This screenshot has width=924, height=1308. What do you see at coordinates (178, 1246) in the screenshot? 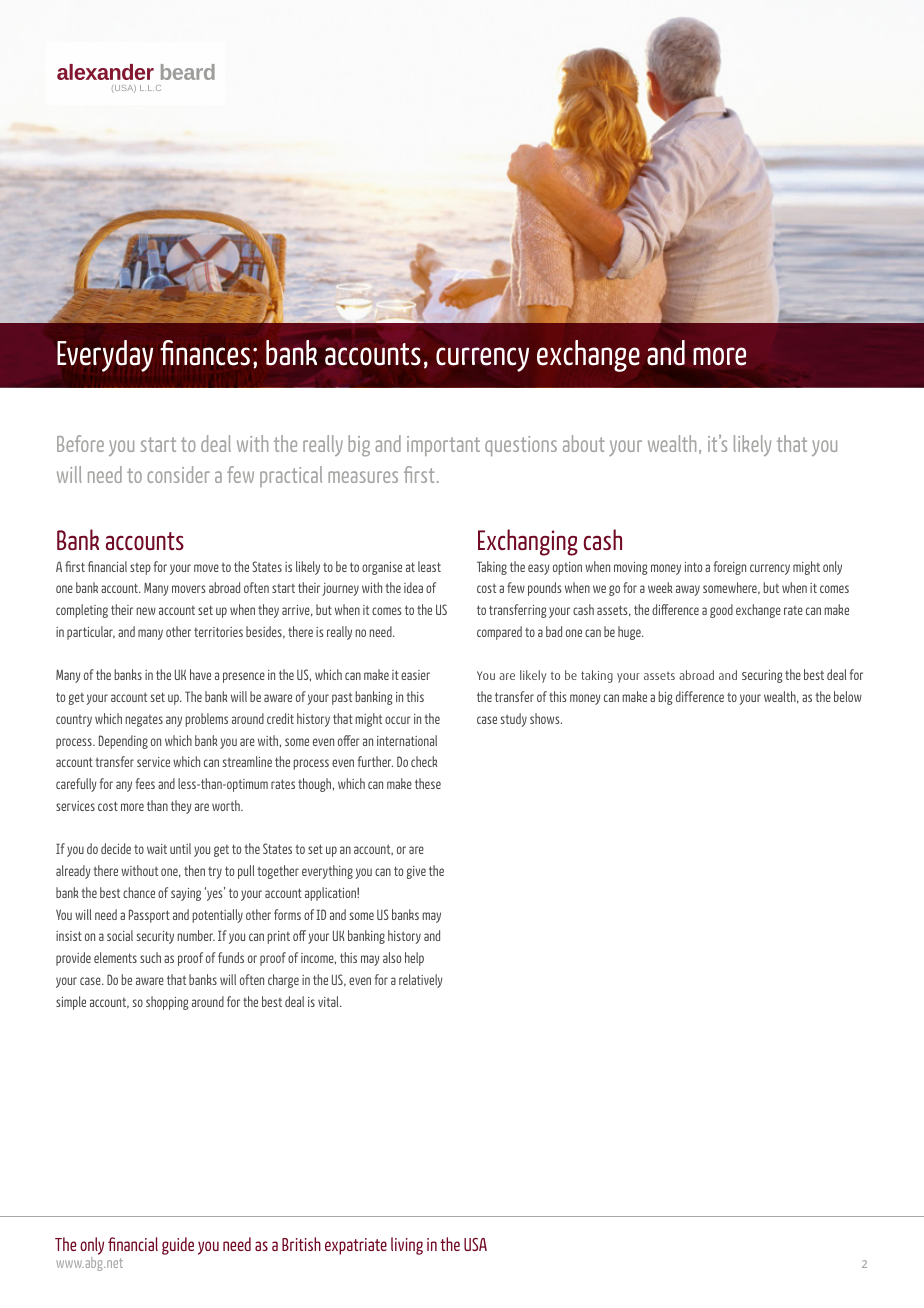
I see `guide` at bounding box center [178, 1246].
